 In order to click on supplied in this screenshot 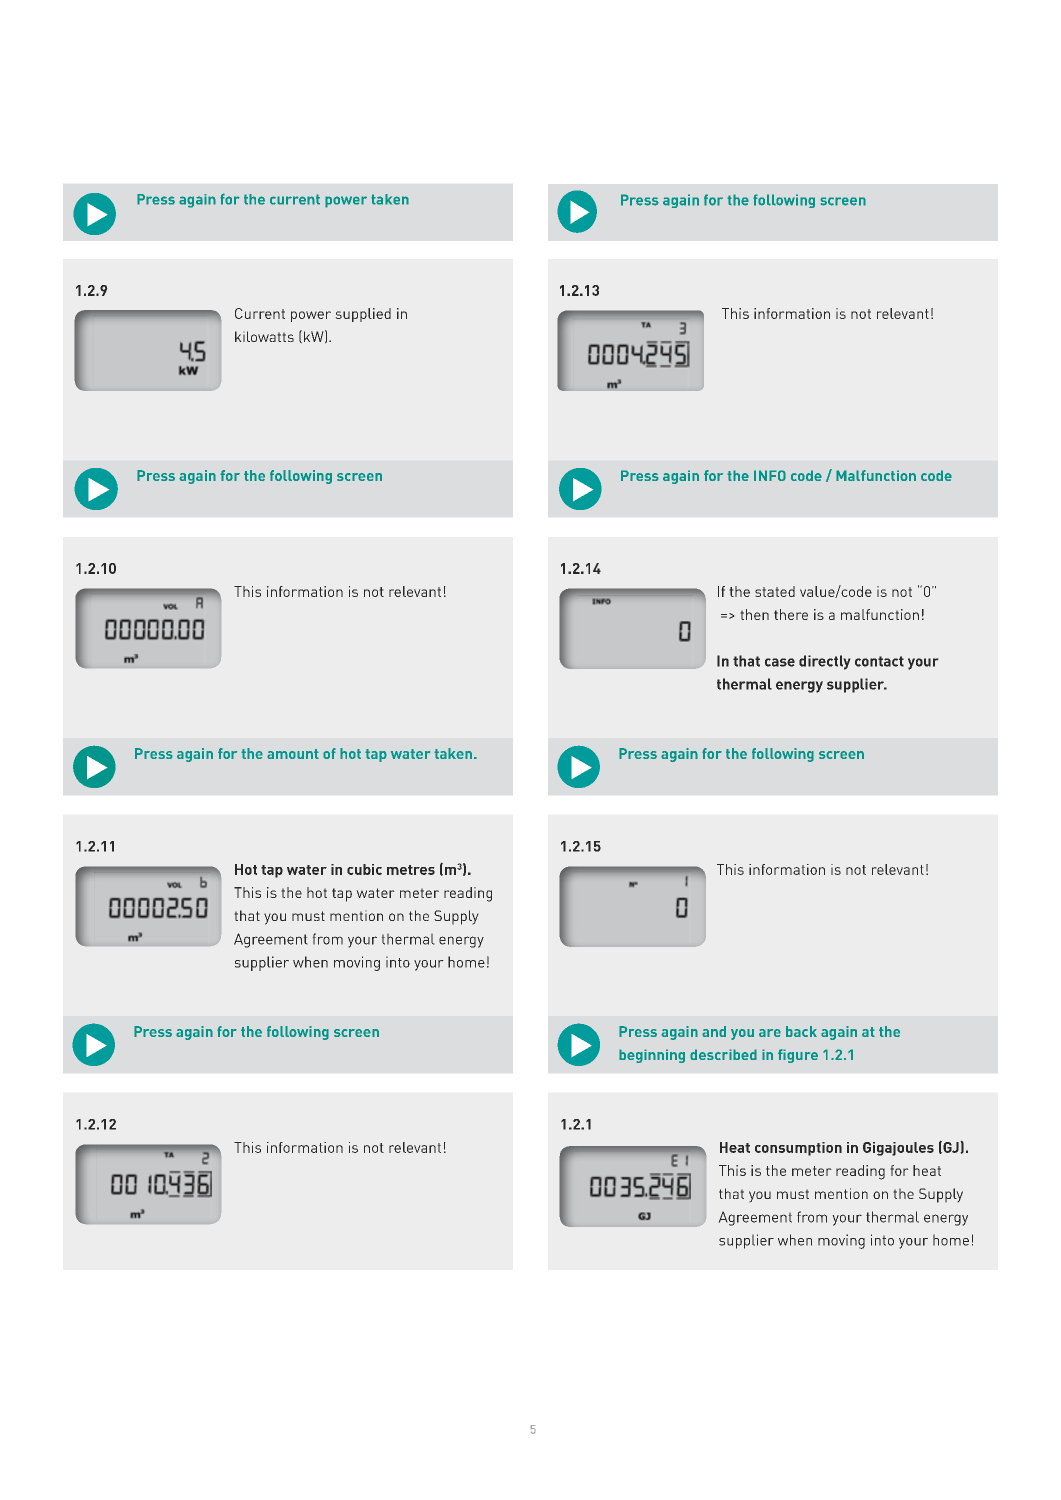, I will do `click(363, 315)`.
